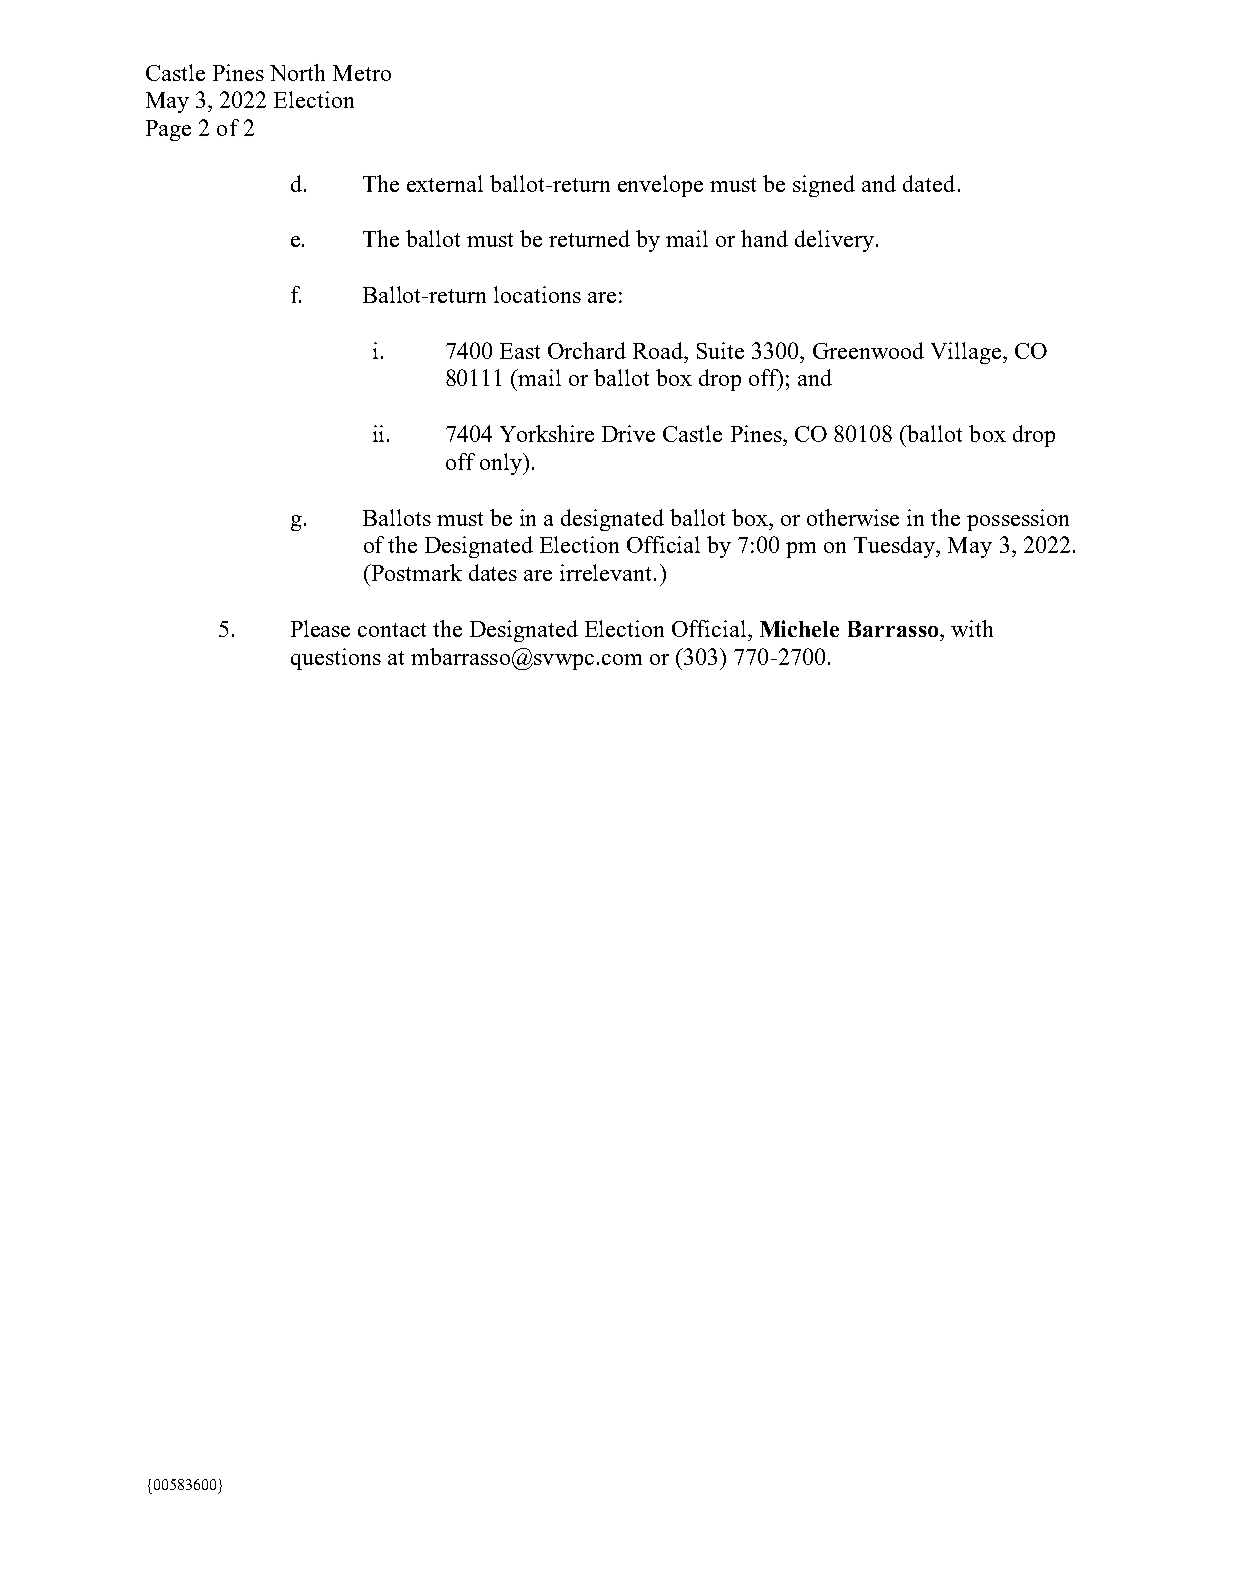 The image size is (1234, 1596). What do you see at coordinates (537, 294) in the document?
I see `locations` at bounding box center [537, 294].
